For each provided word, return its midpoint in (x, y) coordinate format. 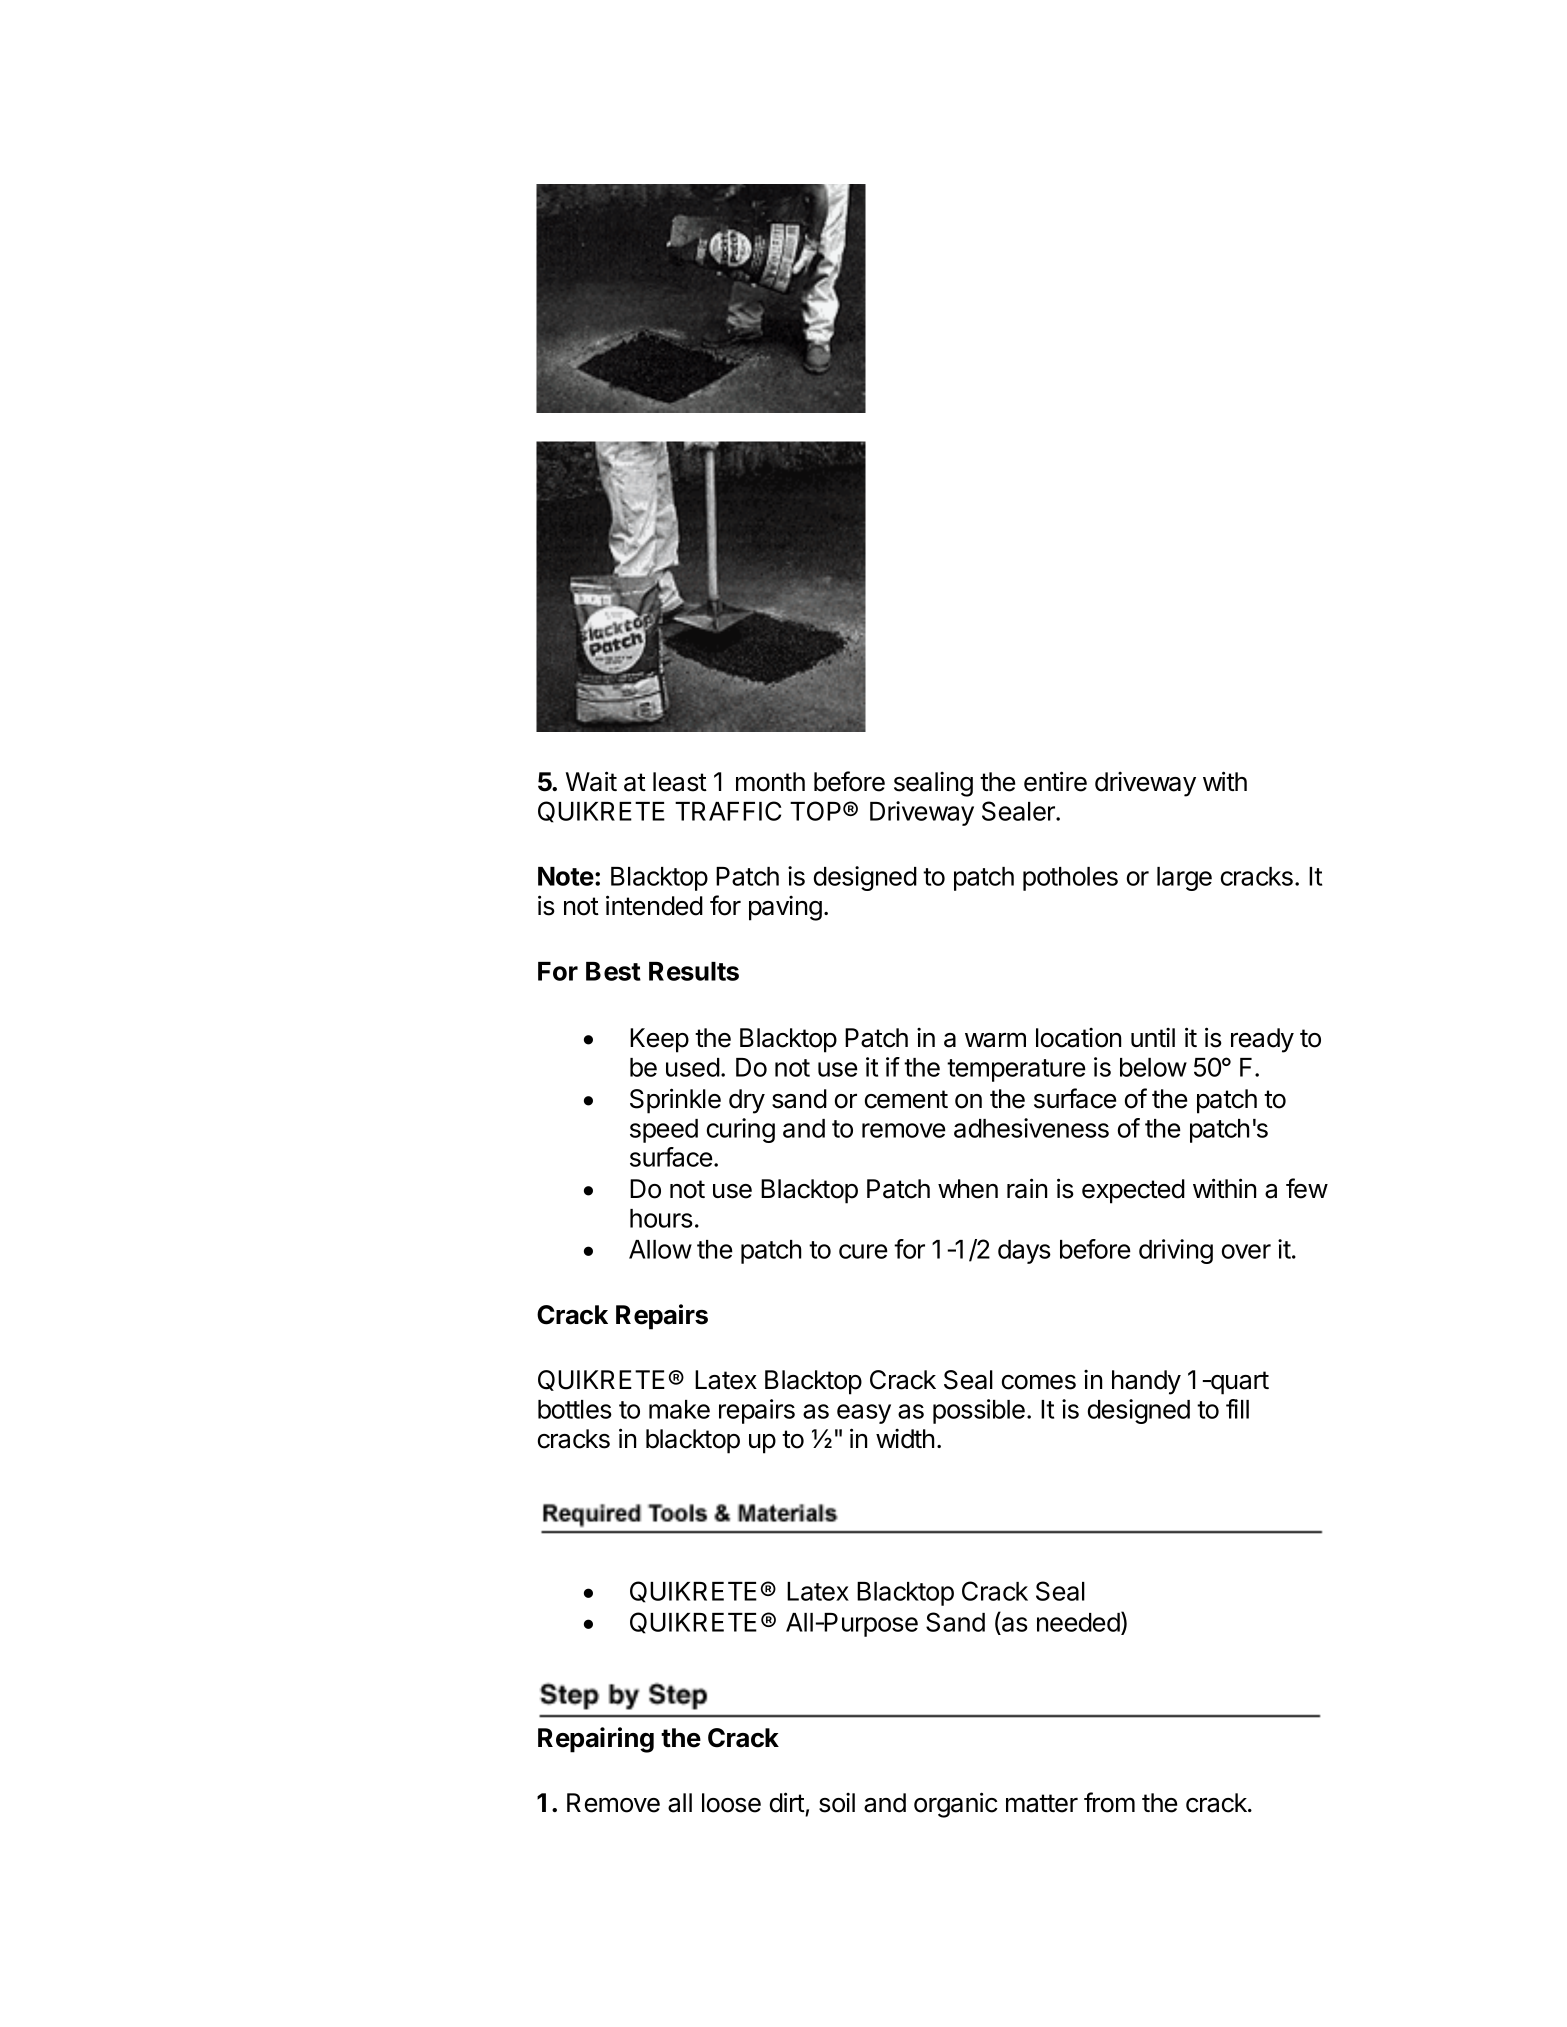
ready (1262, 1040)
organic (956, 1805)
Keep (659, 1040)
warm (995, 1040)
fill (1237, 1409)
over (1246, 1251)
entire (1055, 781)
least (680, 782)
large (1184, 879)
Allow (660, 1249)
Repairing (596, 1740)
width (905, 1439)
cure (863, 1251)
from (1109, 1802)
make (679, 1409)
